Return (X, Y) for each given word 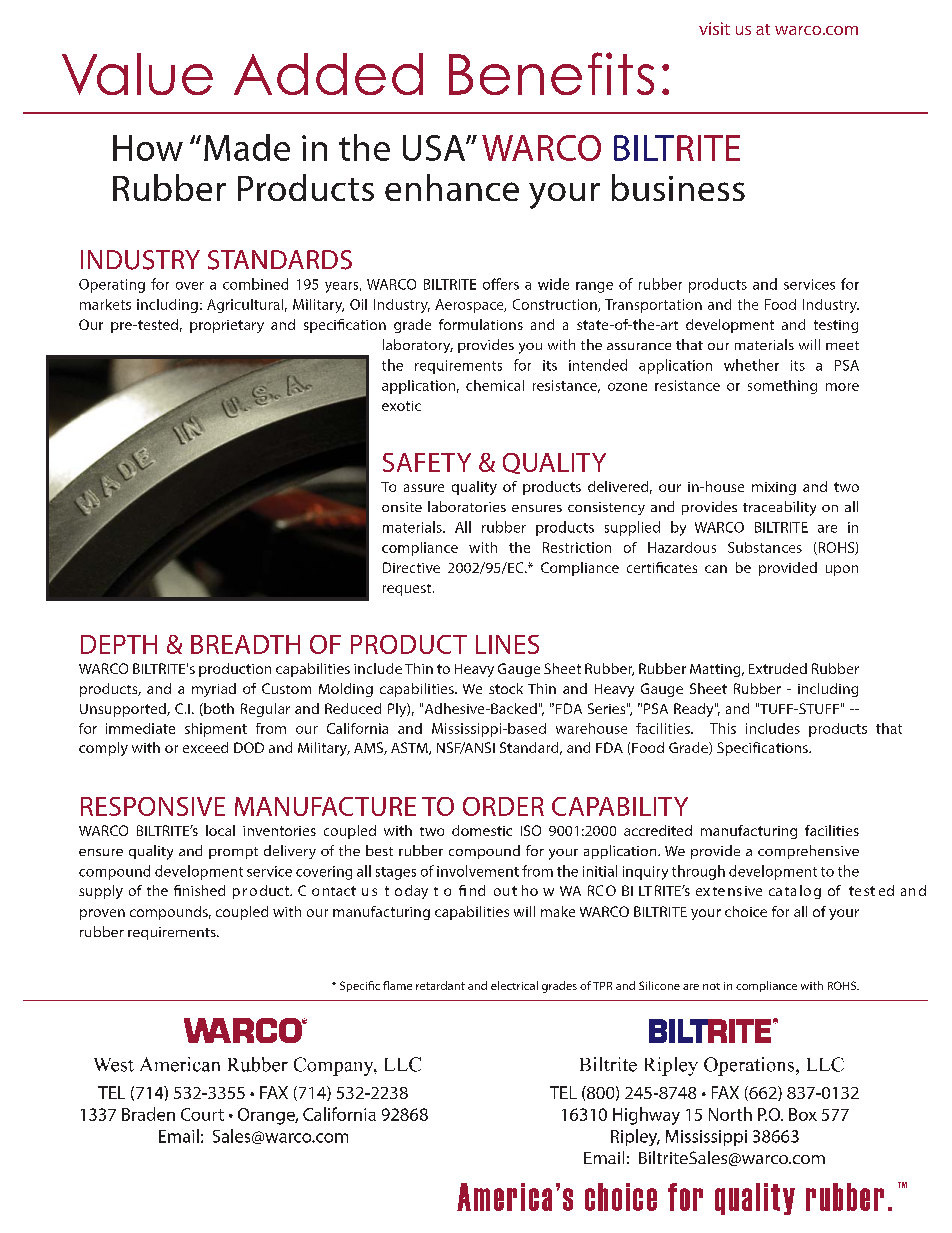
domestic (482, 830)
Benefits (551, 73)
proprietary (227, 326)
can (716, 569)
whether (751, 365)
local (220, 830)
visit (714, 28)
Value (137, 74)
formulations (481, 324)
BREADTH (245, 644)
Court (202, 1114)
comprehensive (808, 852)
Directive (411, 567)
